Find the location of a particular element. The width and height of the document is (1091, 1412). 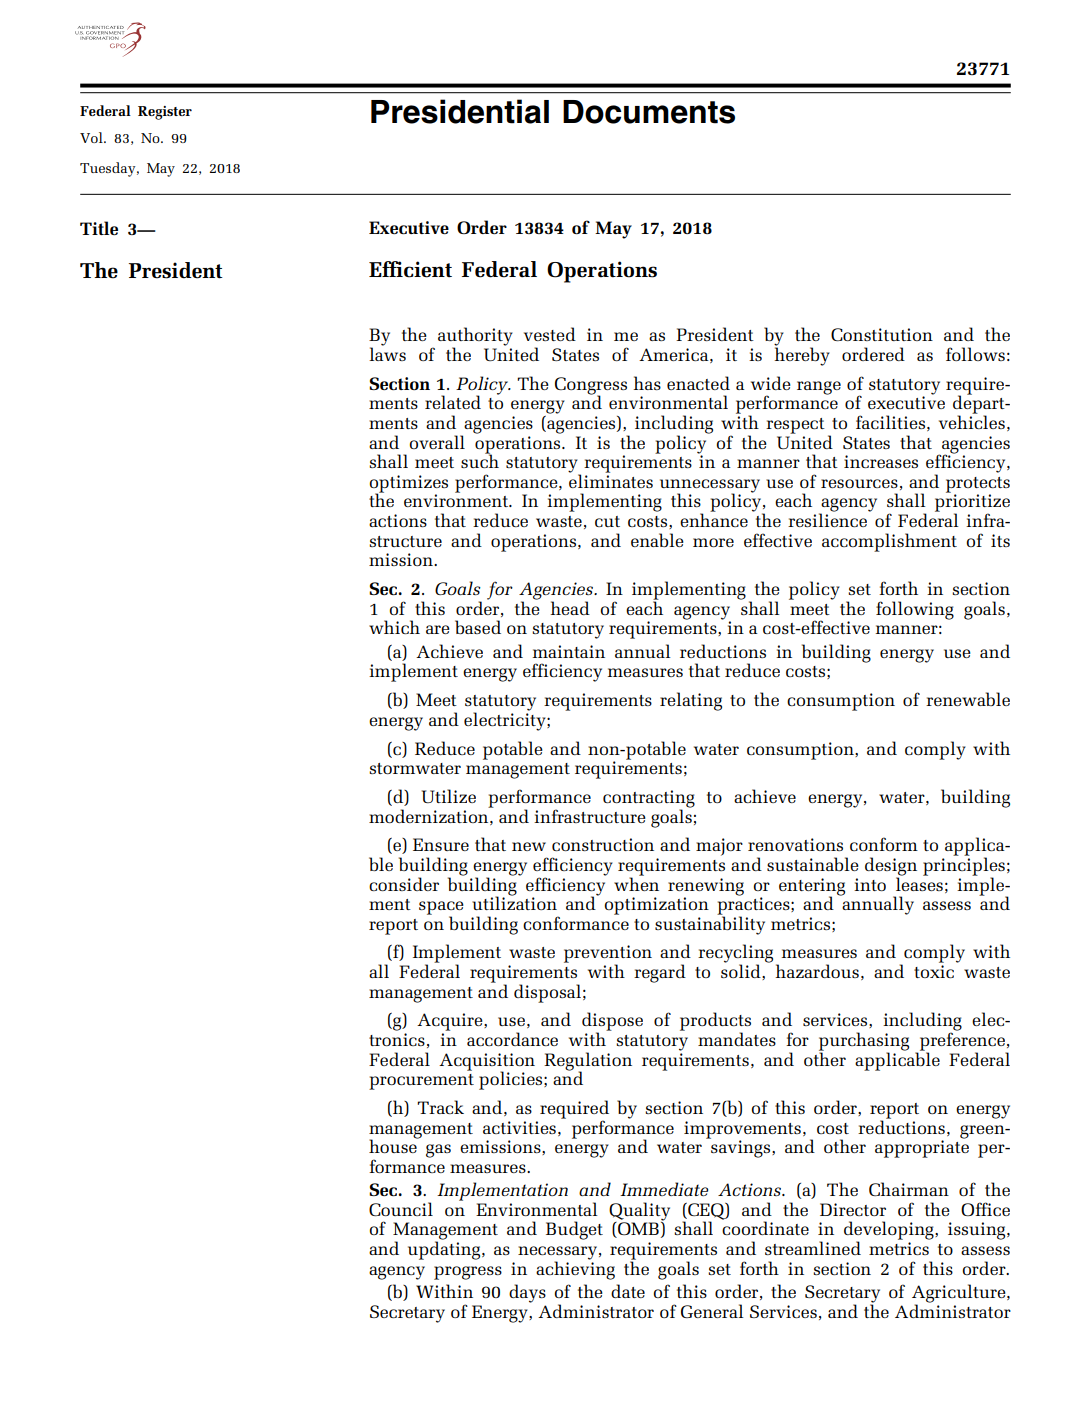

eliminates is located at coordinates (611, 480).
